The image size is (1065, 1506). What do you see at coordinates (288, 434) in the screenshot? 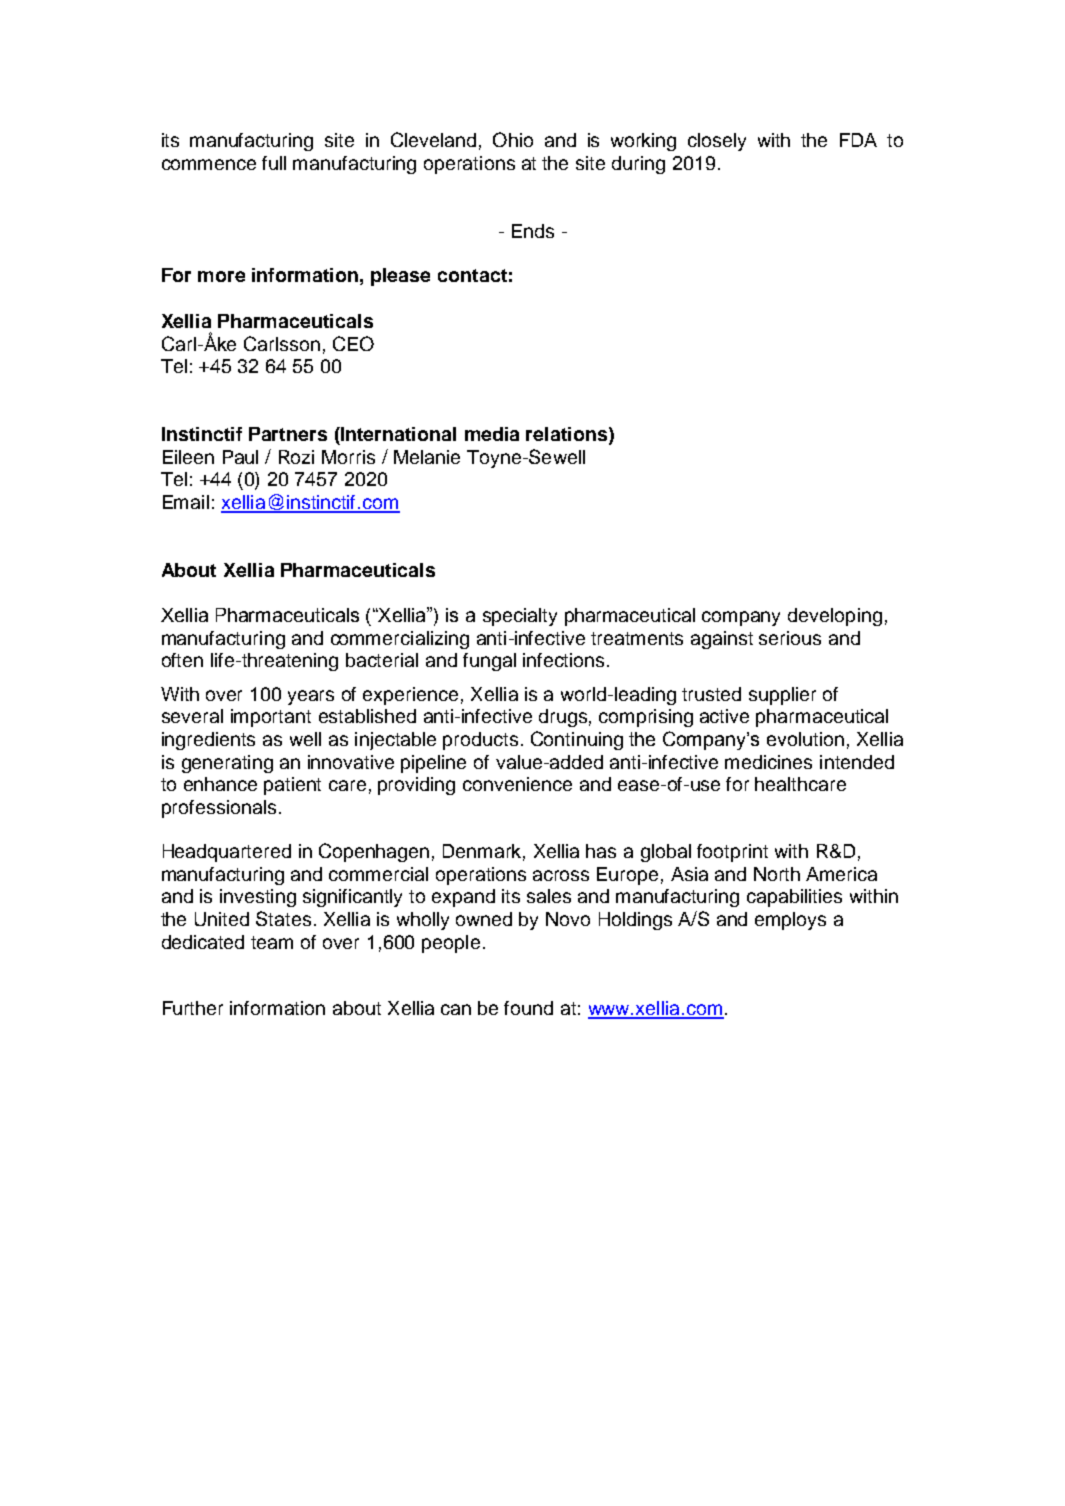
I see `Partners` at bounding box center [288, 434].
